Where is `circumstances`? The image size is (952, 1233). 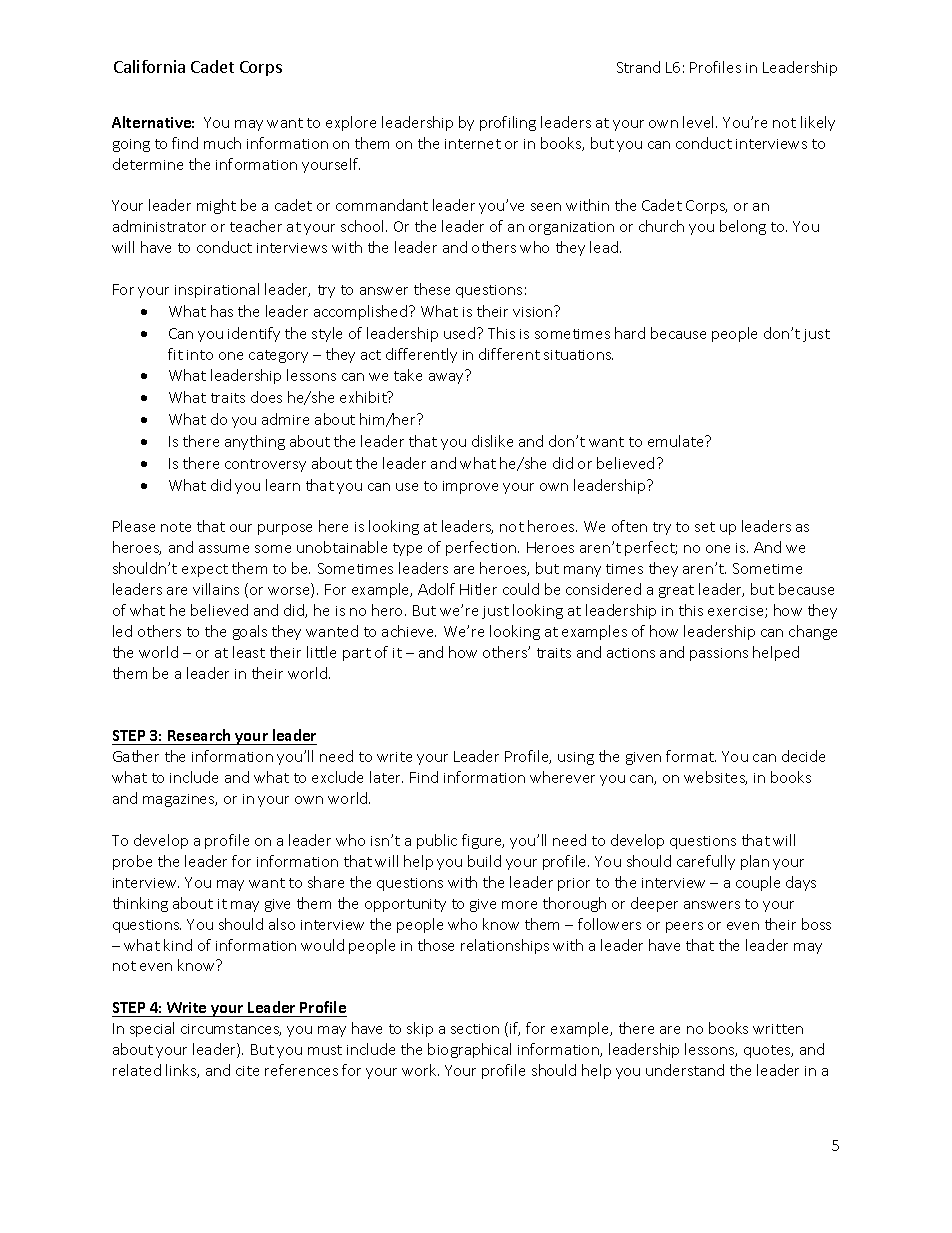 circumstances is located at coordinates (231, 1030).
